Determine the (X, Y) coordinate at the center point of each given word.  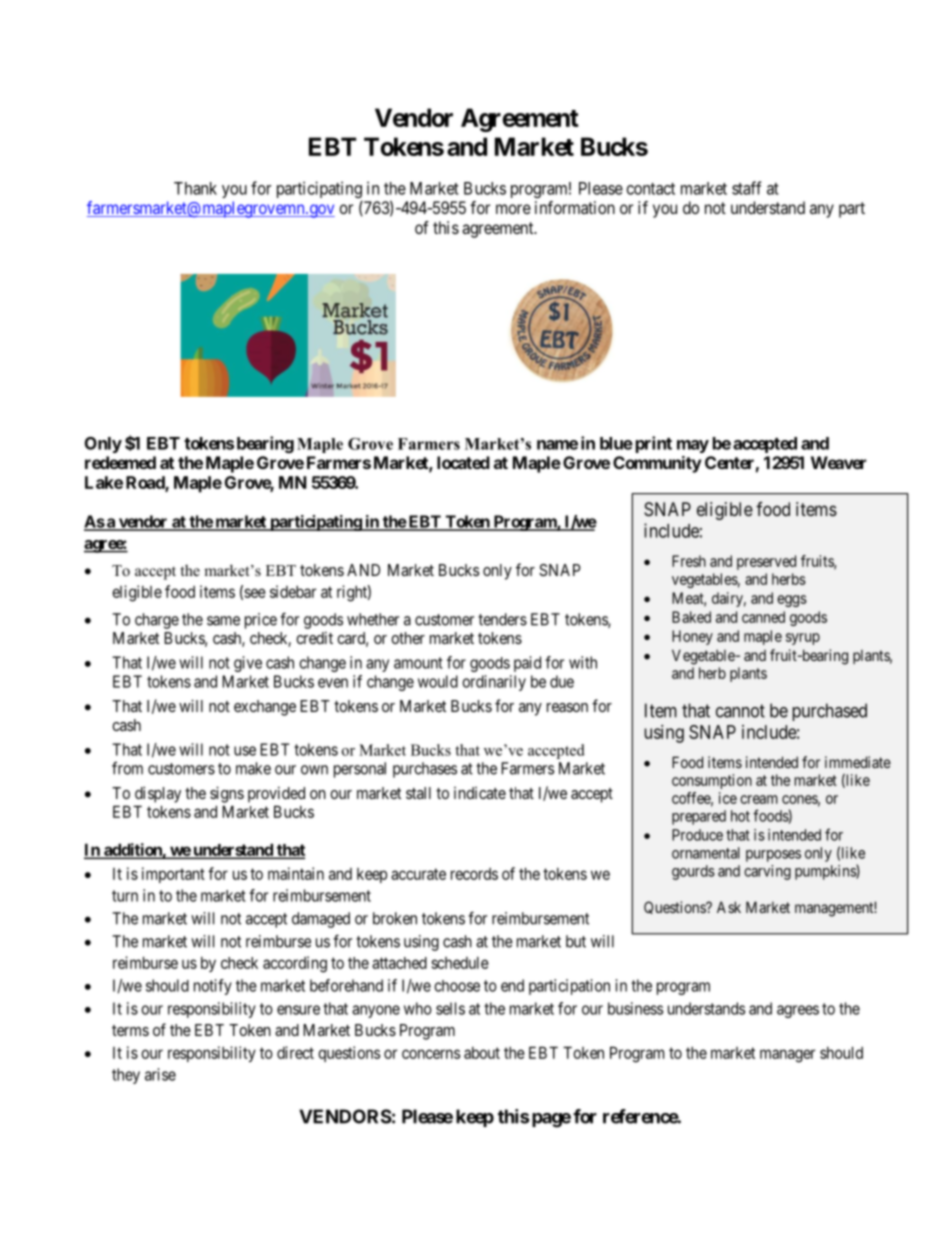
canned (763, 617)
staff (746, 188)
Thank (195, 188)
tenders (502, 619)
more (513, 209)
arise (160, 1074)
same (223, 621)
